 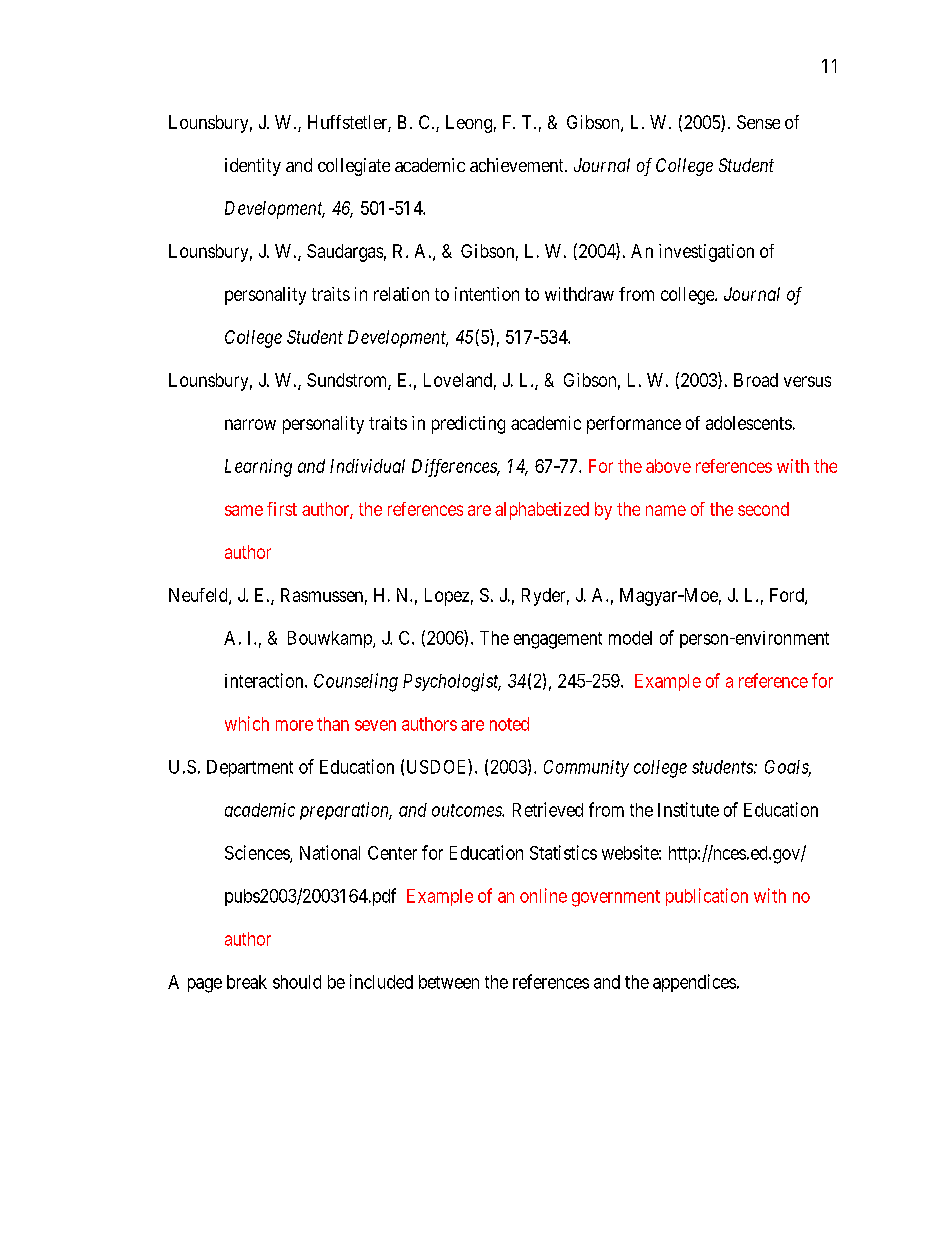 What do you see at coordinates (282, 509) in the image?
I see `first` at bounding box center [282, 509].
